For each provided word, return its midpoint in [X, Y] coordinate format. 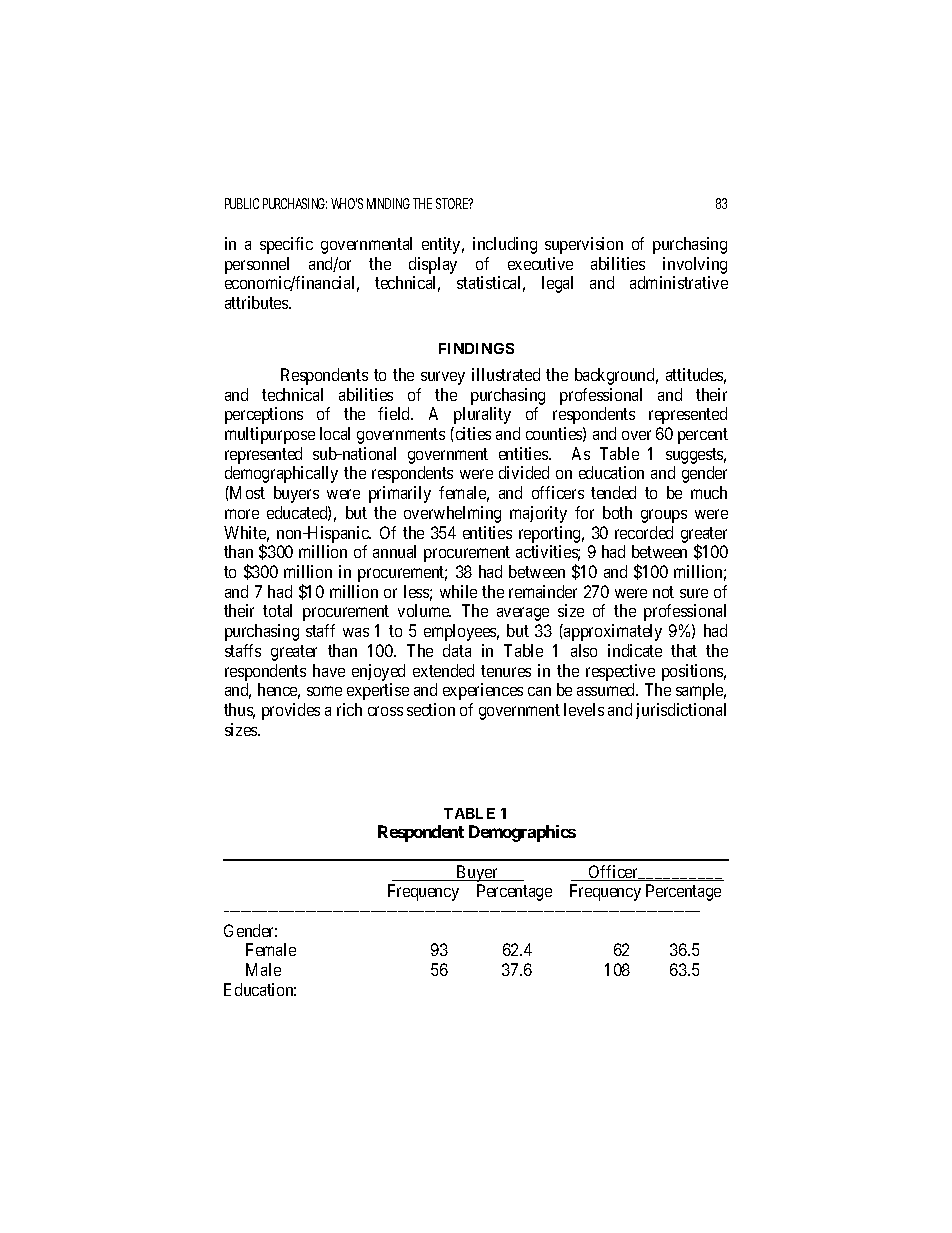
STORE [452, 203]
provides [291, 711]
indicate [635, 650]
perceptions [264, 415]
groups [664, 516]
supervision [584, 245]
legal [557, 284]
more [242, 514]
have [329, 670]
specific [286, 245]
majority [538, 514]
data [457, 650]
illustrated [506, 374]
